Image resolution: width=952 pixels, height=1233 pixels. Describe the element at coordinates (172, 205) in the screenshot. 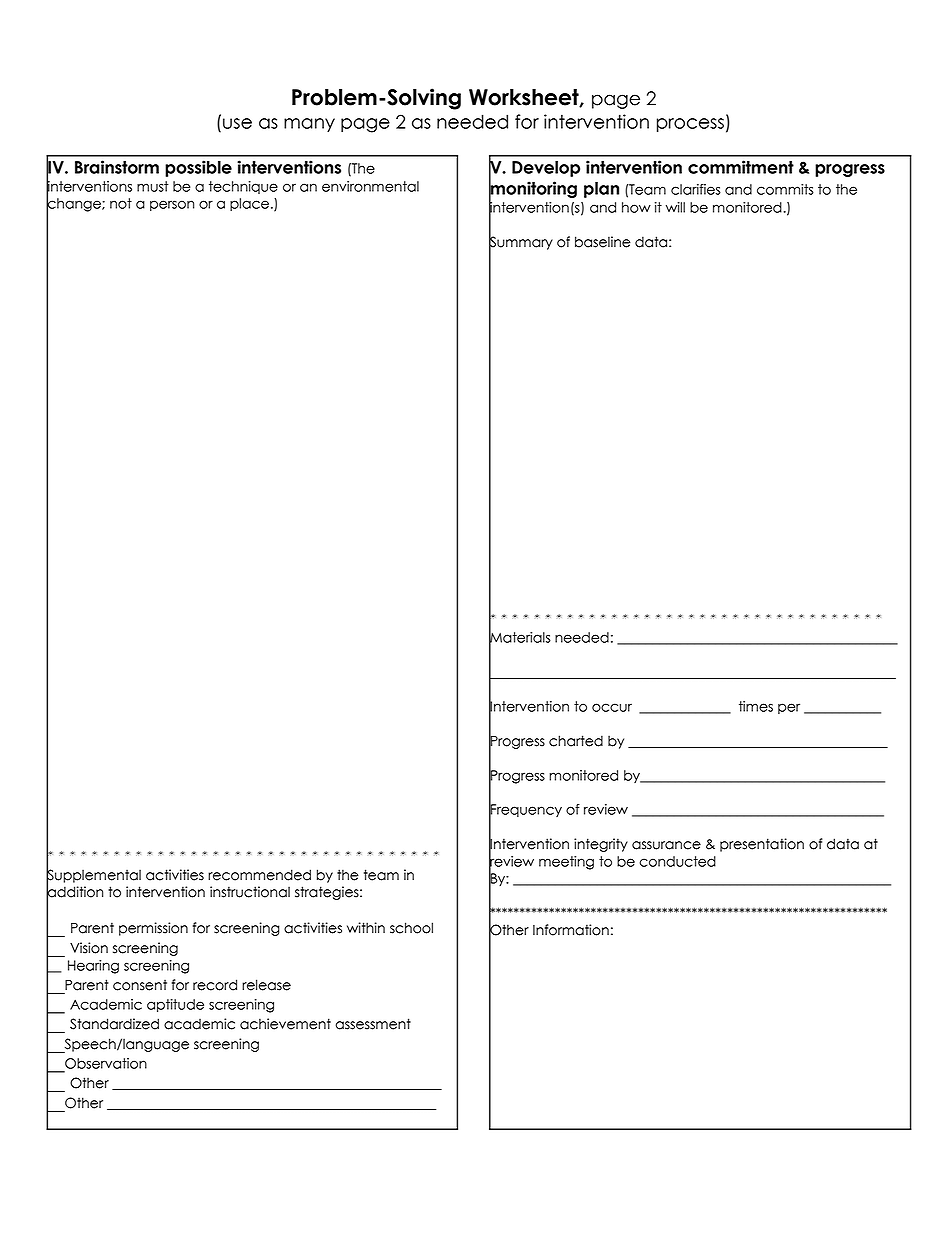

I see `person` at that location.
